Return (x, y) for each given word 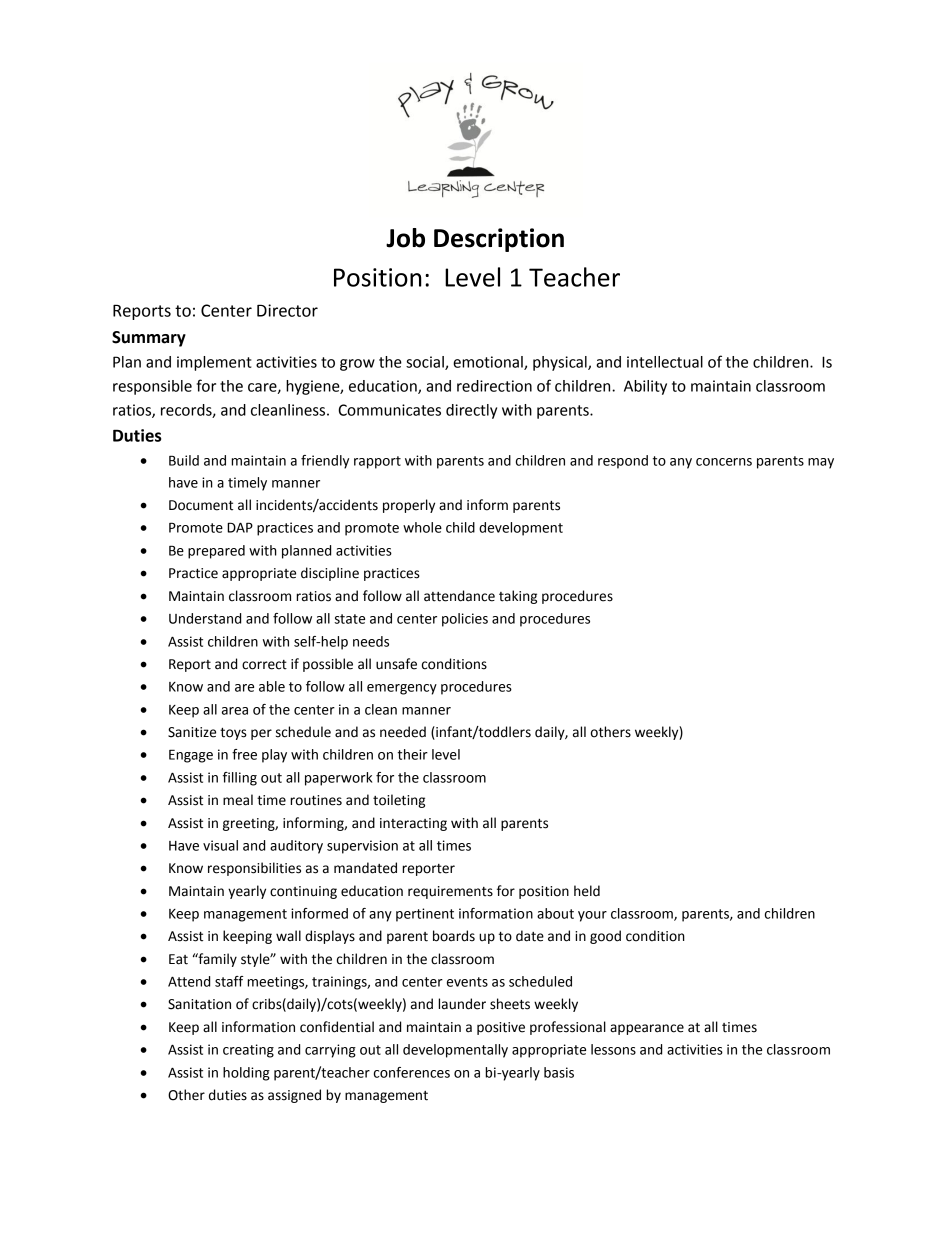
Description (499, 240)
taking (518, 597)
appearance (647, 1029)
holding (246, 1074)
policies (465, 620)
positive (501, 1028)
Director (287, 310)
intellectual (665, 362)
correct (264, 665)
